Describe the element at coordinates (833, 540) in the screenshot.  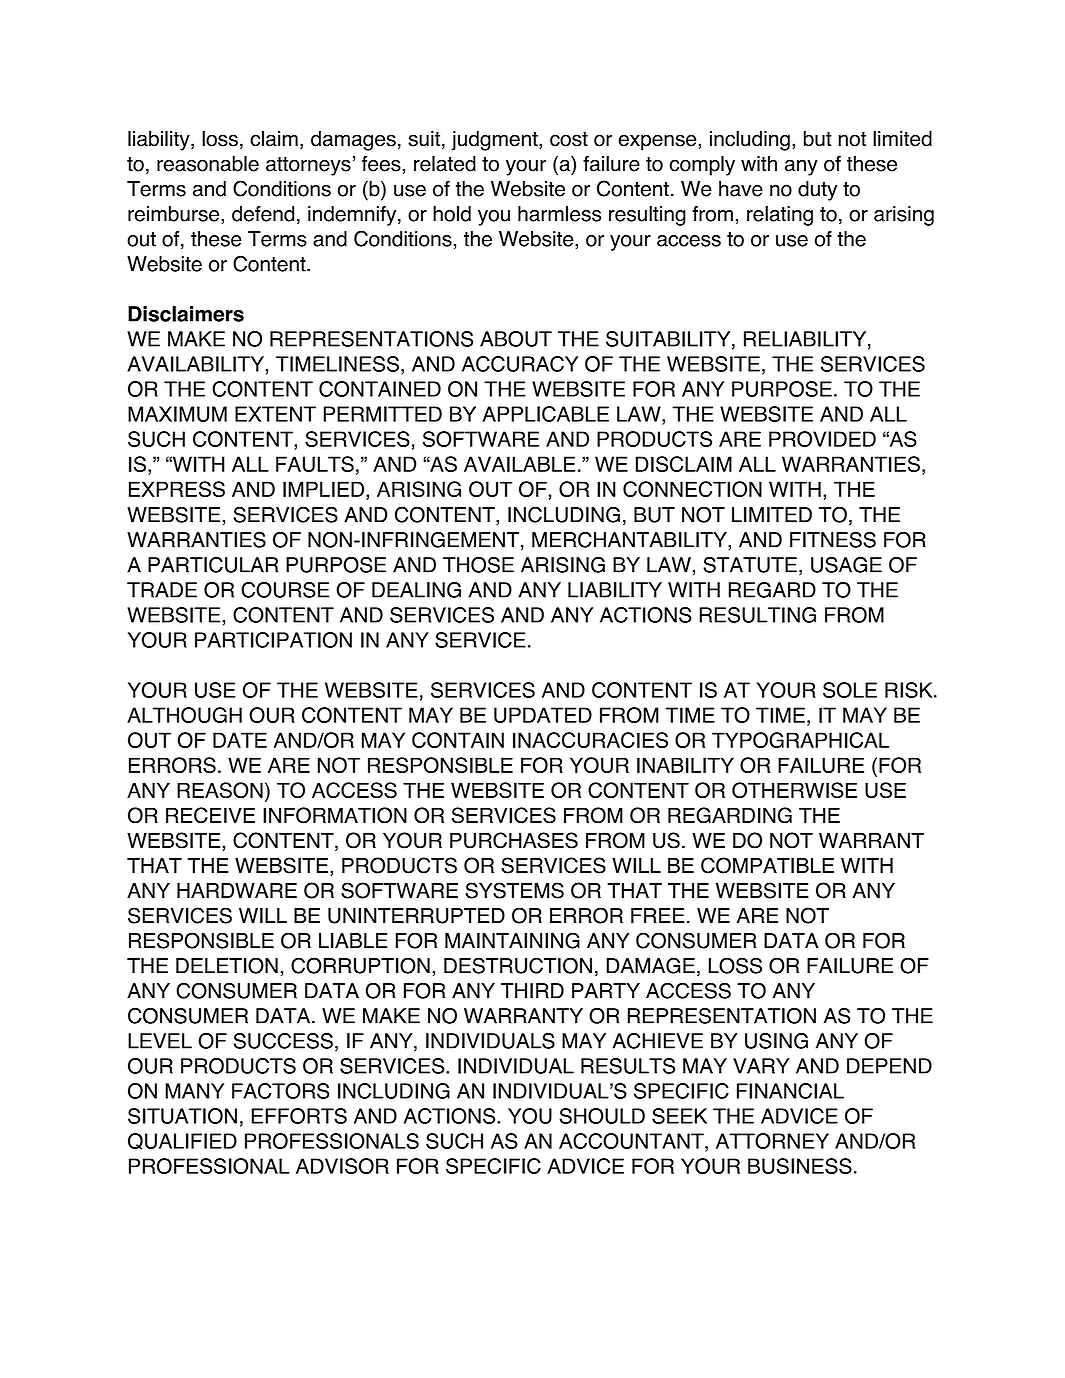
I see `FITNESS` at that location.
